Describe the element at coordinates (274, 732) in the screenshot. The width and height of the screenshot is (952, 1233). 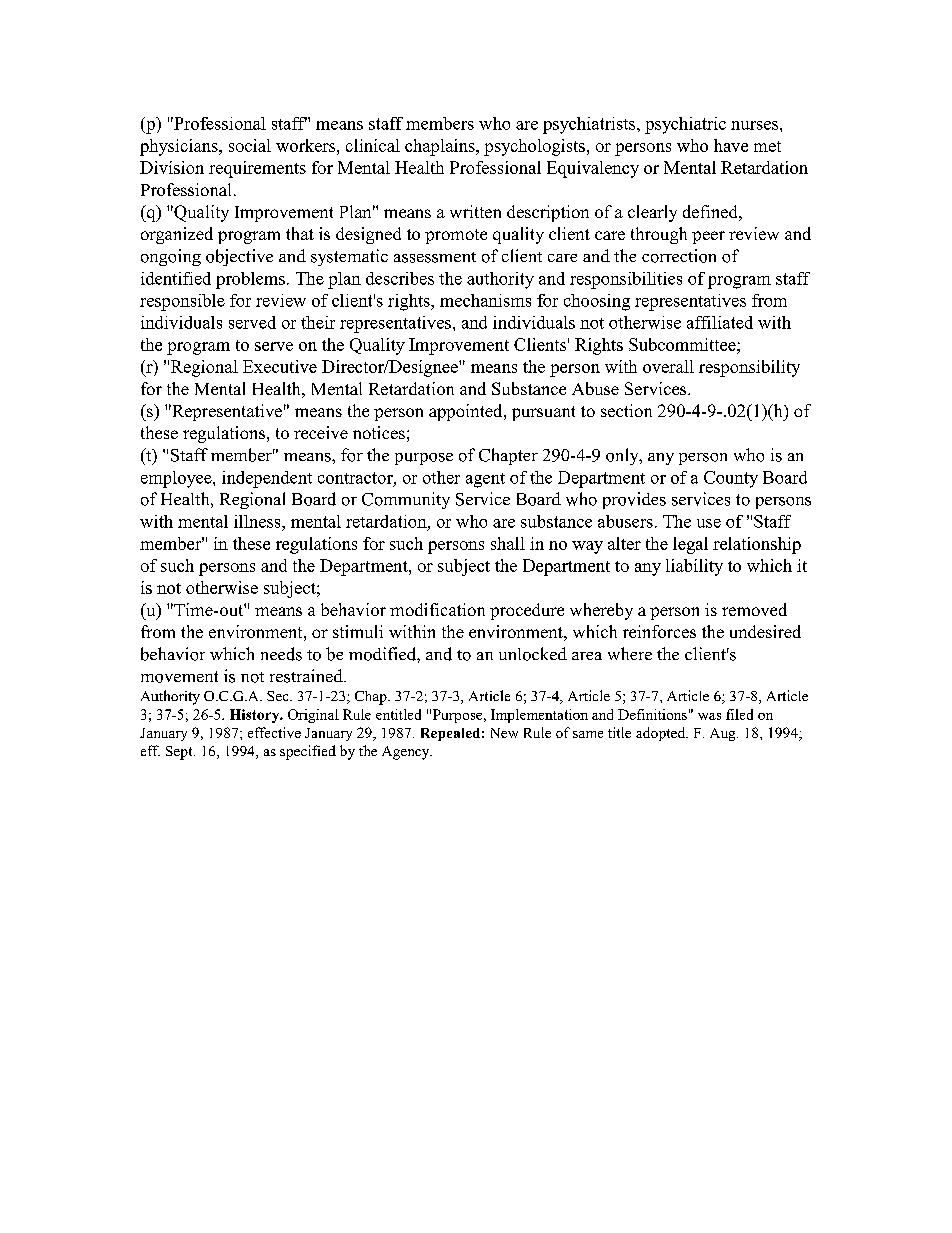
I see `effective` at that location.
